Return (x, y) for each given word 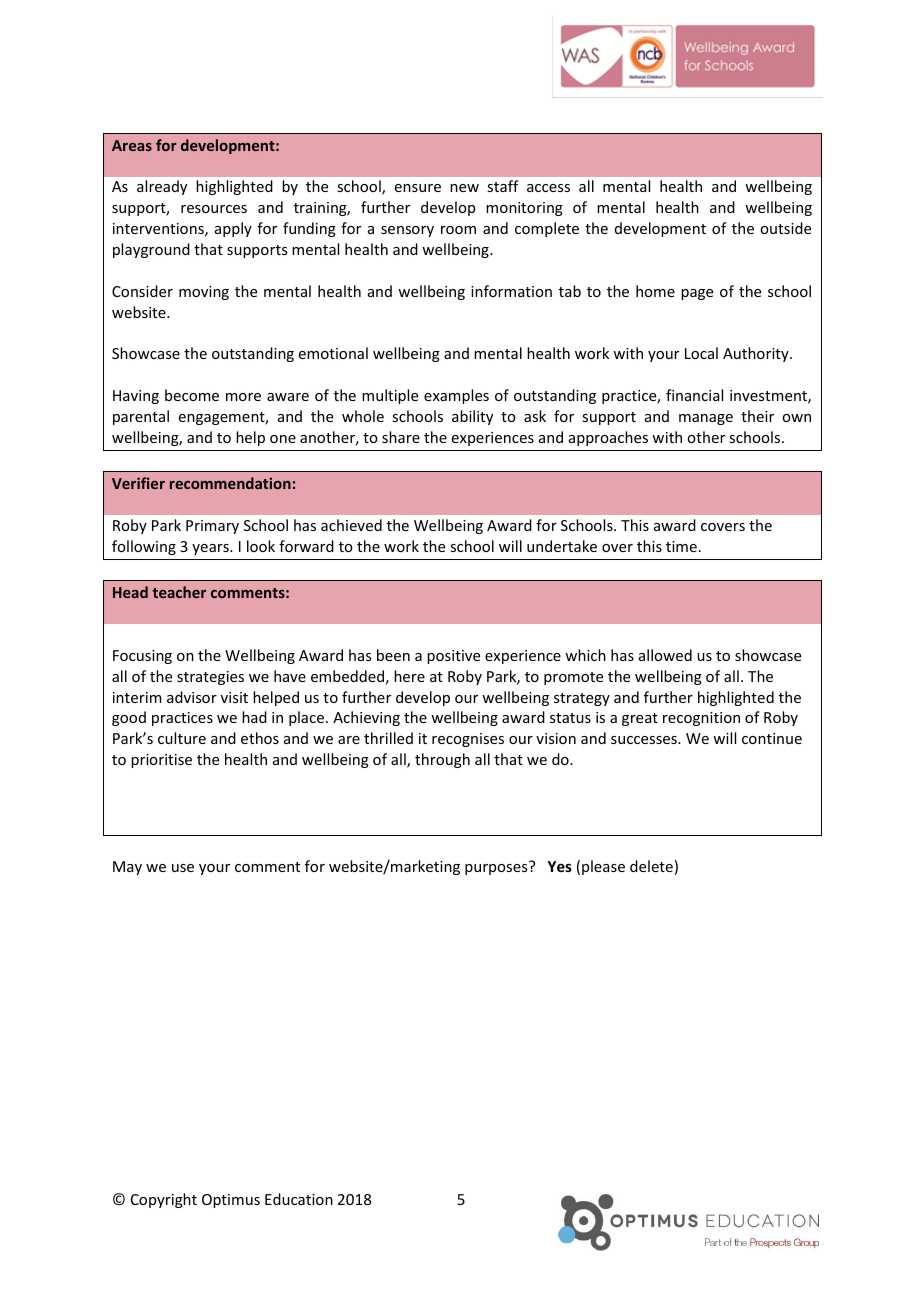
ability (472, 417)
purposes (496, 869)
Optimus (231, 1201)
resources (214, 209)
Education (299, 1199)
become (192, 395)
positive (453, 657)
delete (651, 866)
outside (785, 228)
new (464, 188)
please (603, 867)
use (183, 868)
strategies (210, 678)
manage (706, 419)
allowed (665, 655)
